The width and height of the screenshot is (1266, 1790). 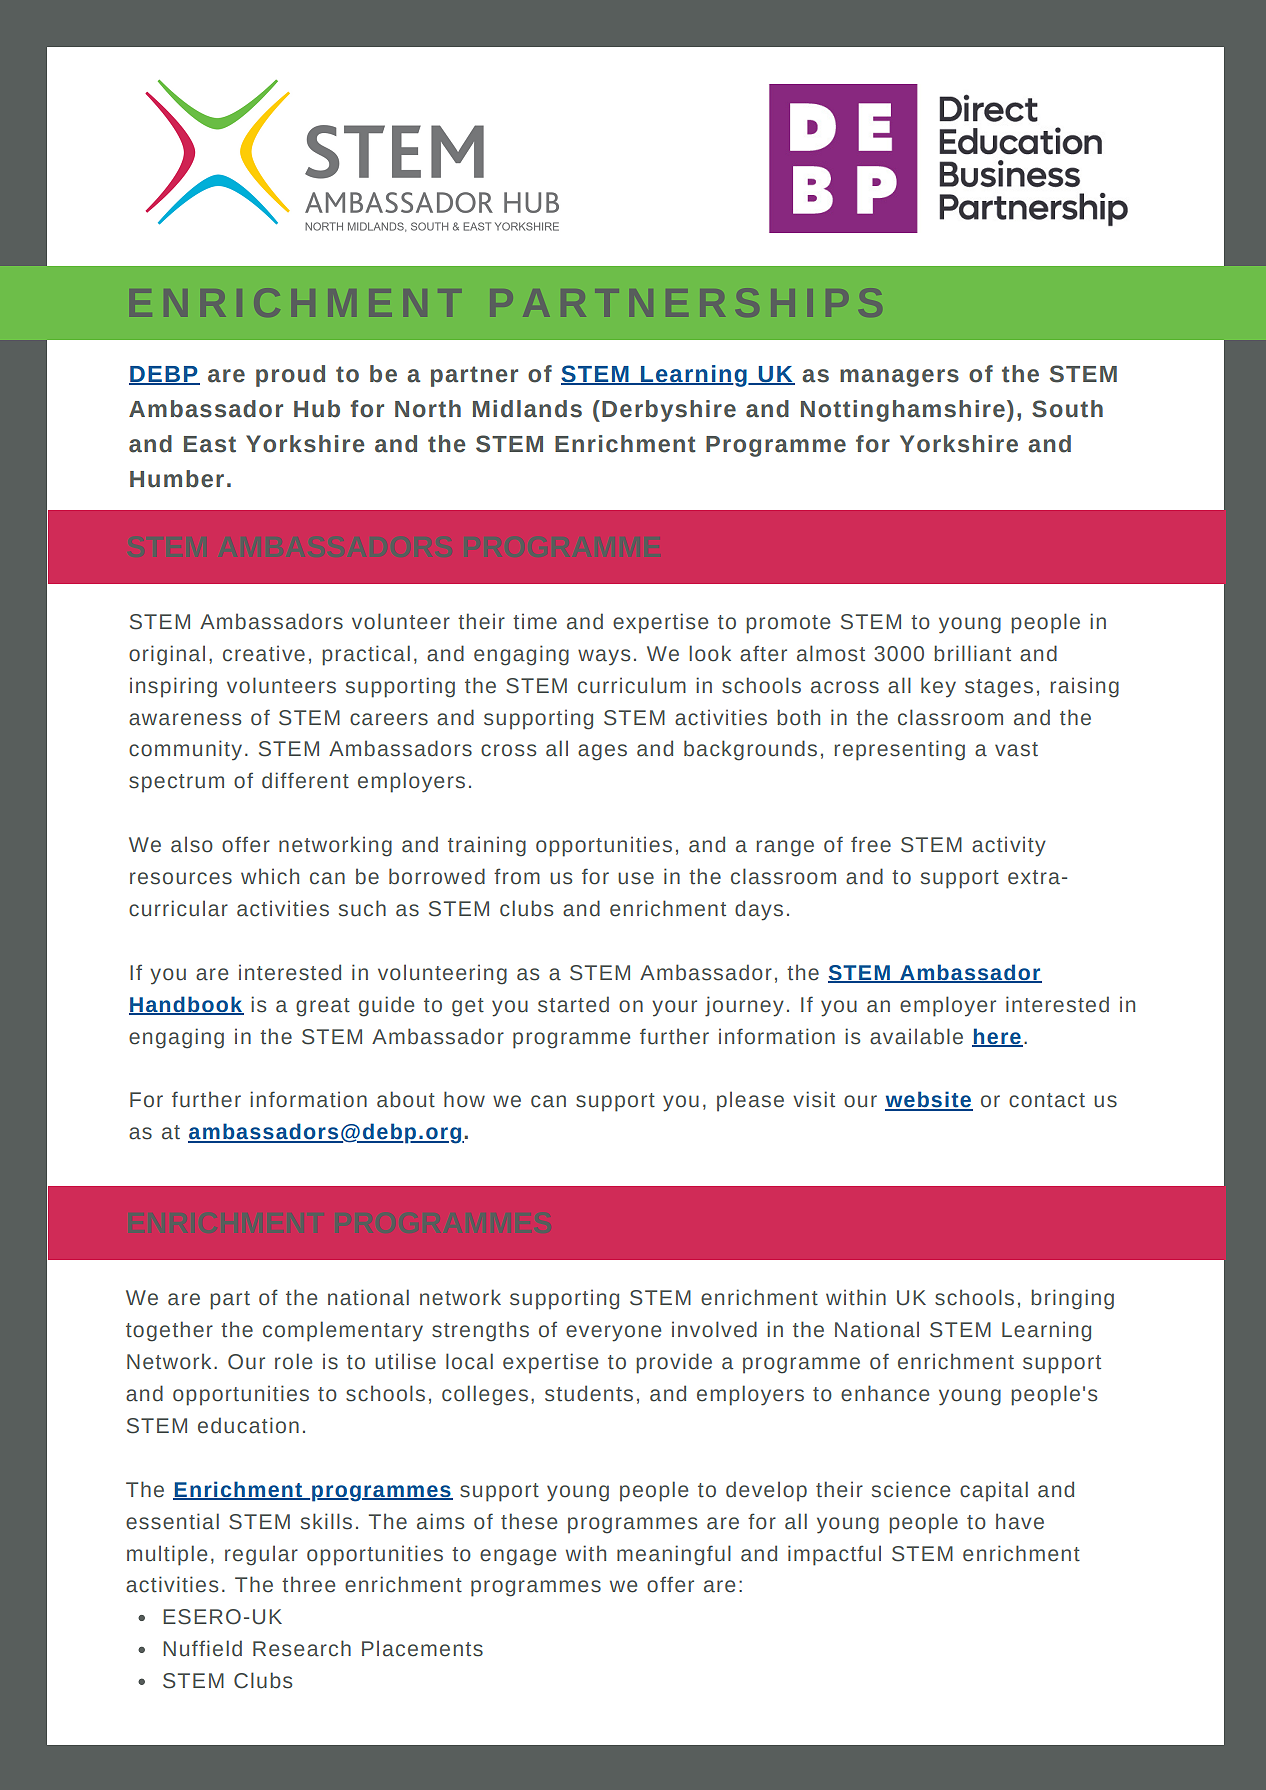 I want to click on everyone, so click(x=613, y=1333).
